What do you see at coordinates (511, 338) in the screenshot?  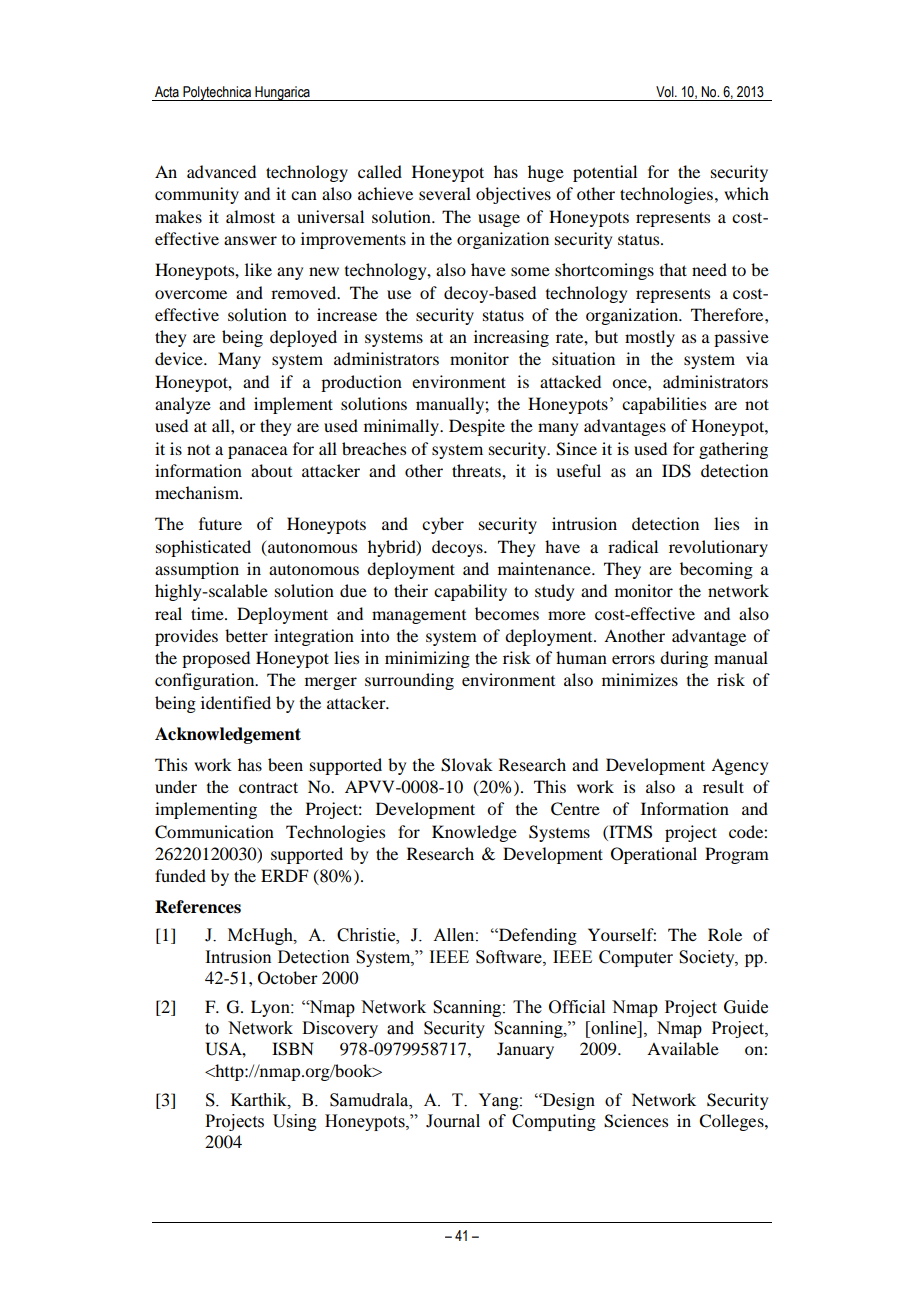 I see `increasing` at bounding box center [511, 338].
